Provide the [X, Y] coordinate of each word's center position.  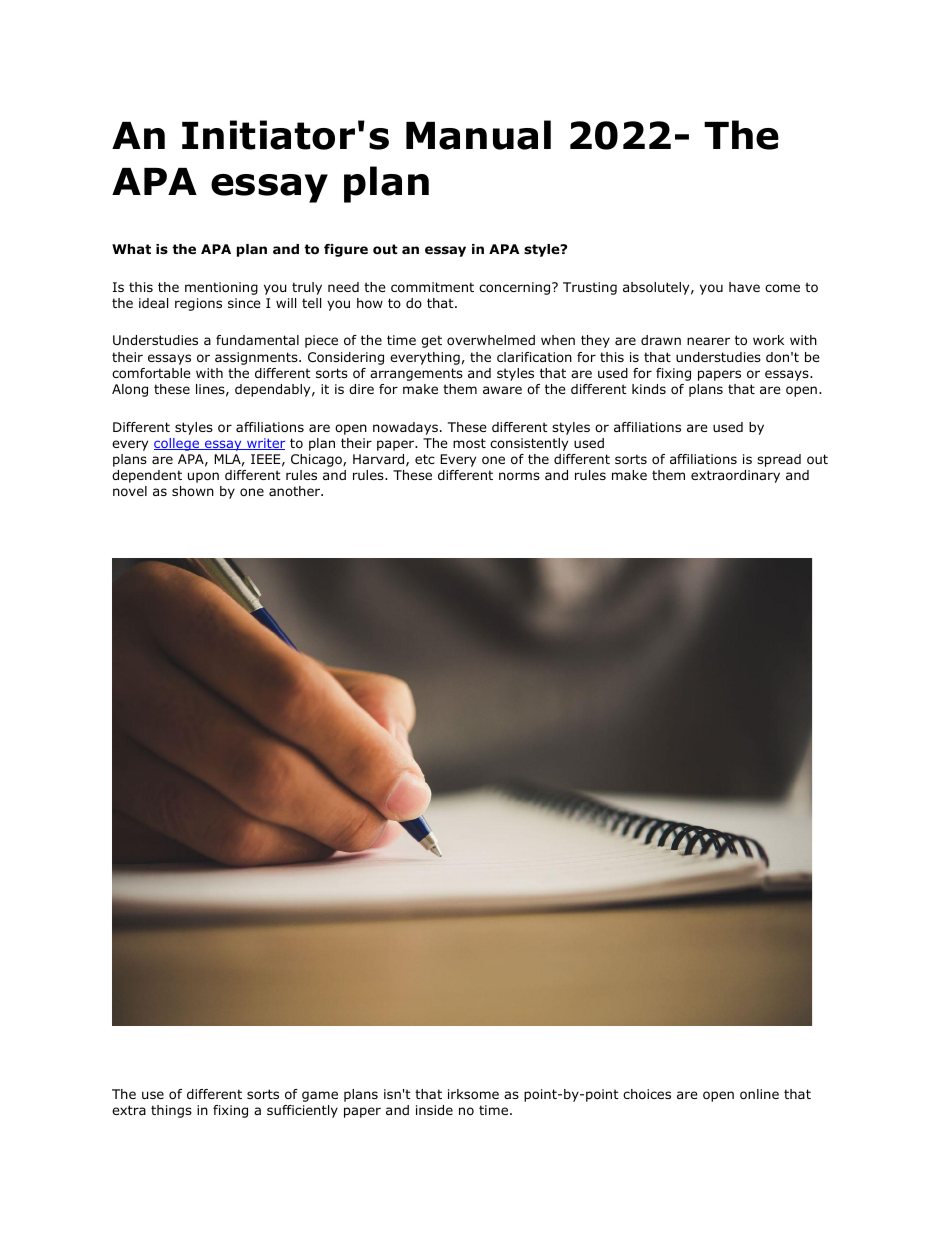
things [171, 1111]
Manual [478, 135]
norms [519, 476]
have [744, 287]
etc [425, 459]
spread [779, 460]
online [759, 1094]
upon [203, 477]
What [131, 249]
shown [193, 491]
